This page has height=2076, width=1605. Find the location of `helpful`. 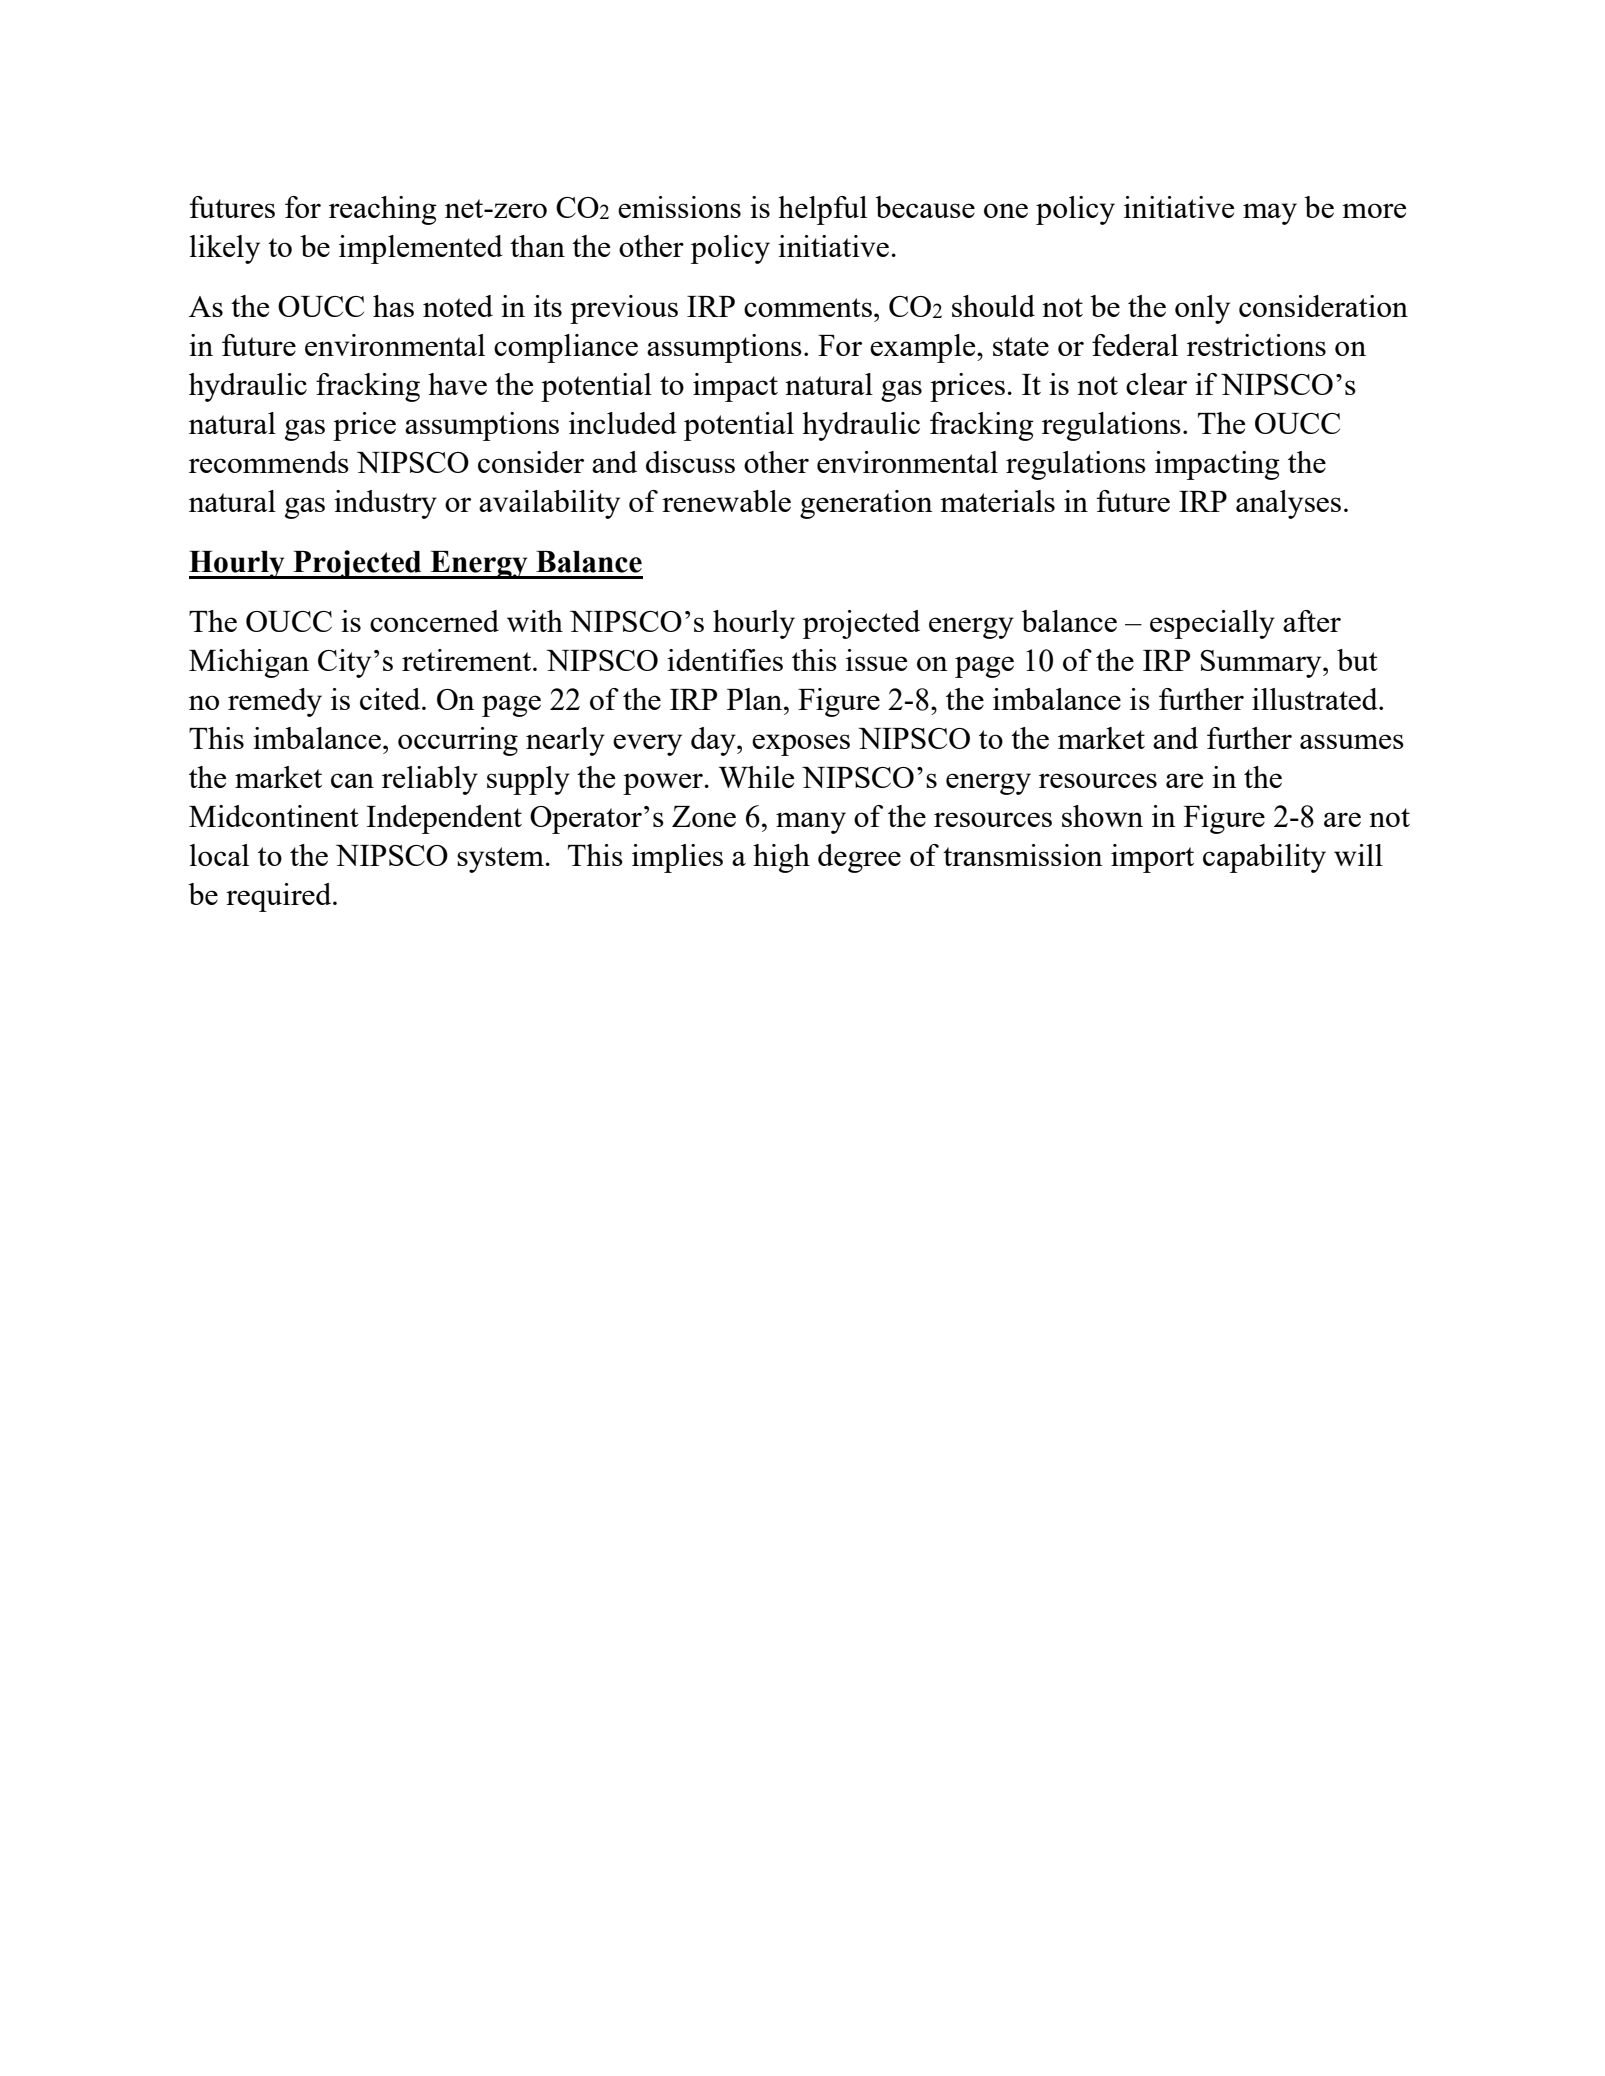

helpful is located at coordinates (822, 210).
